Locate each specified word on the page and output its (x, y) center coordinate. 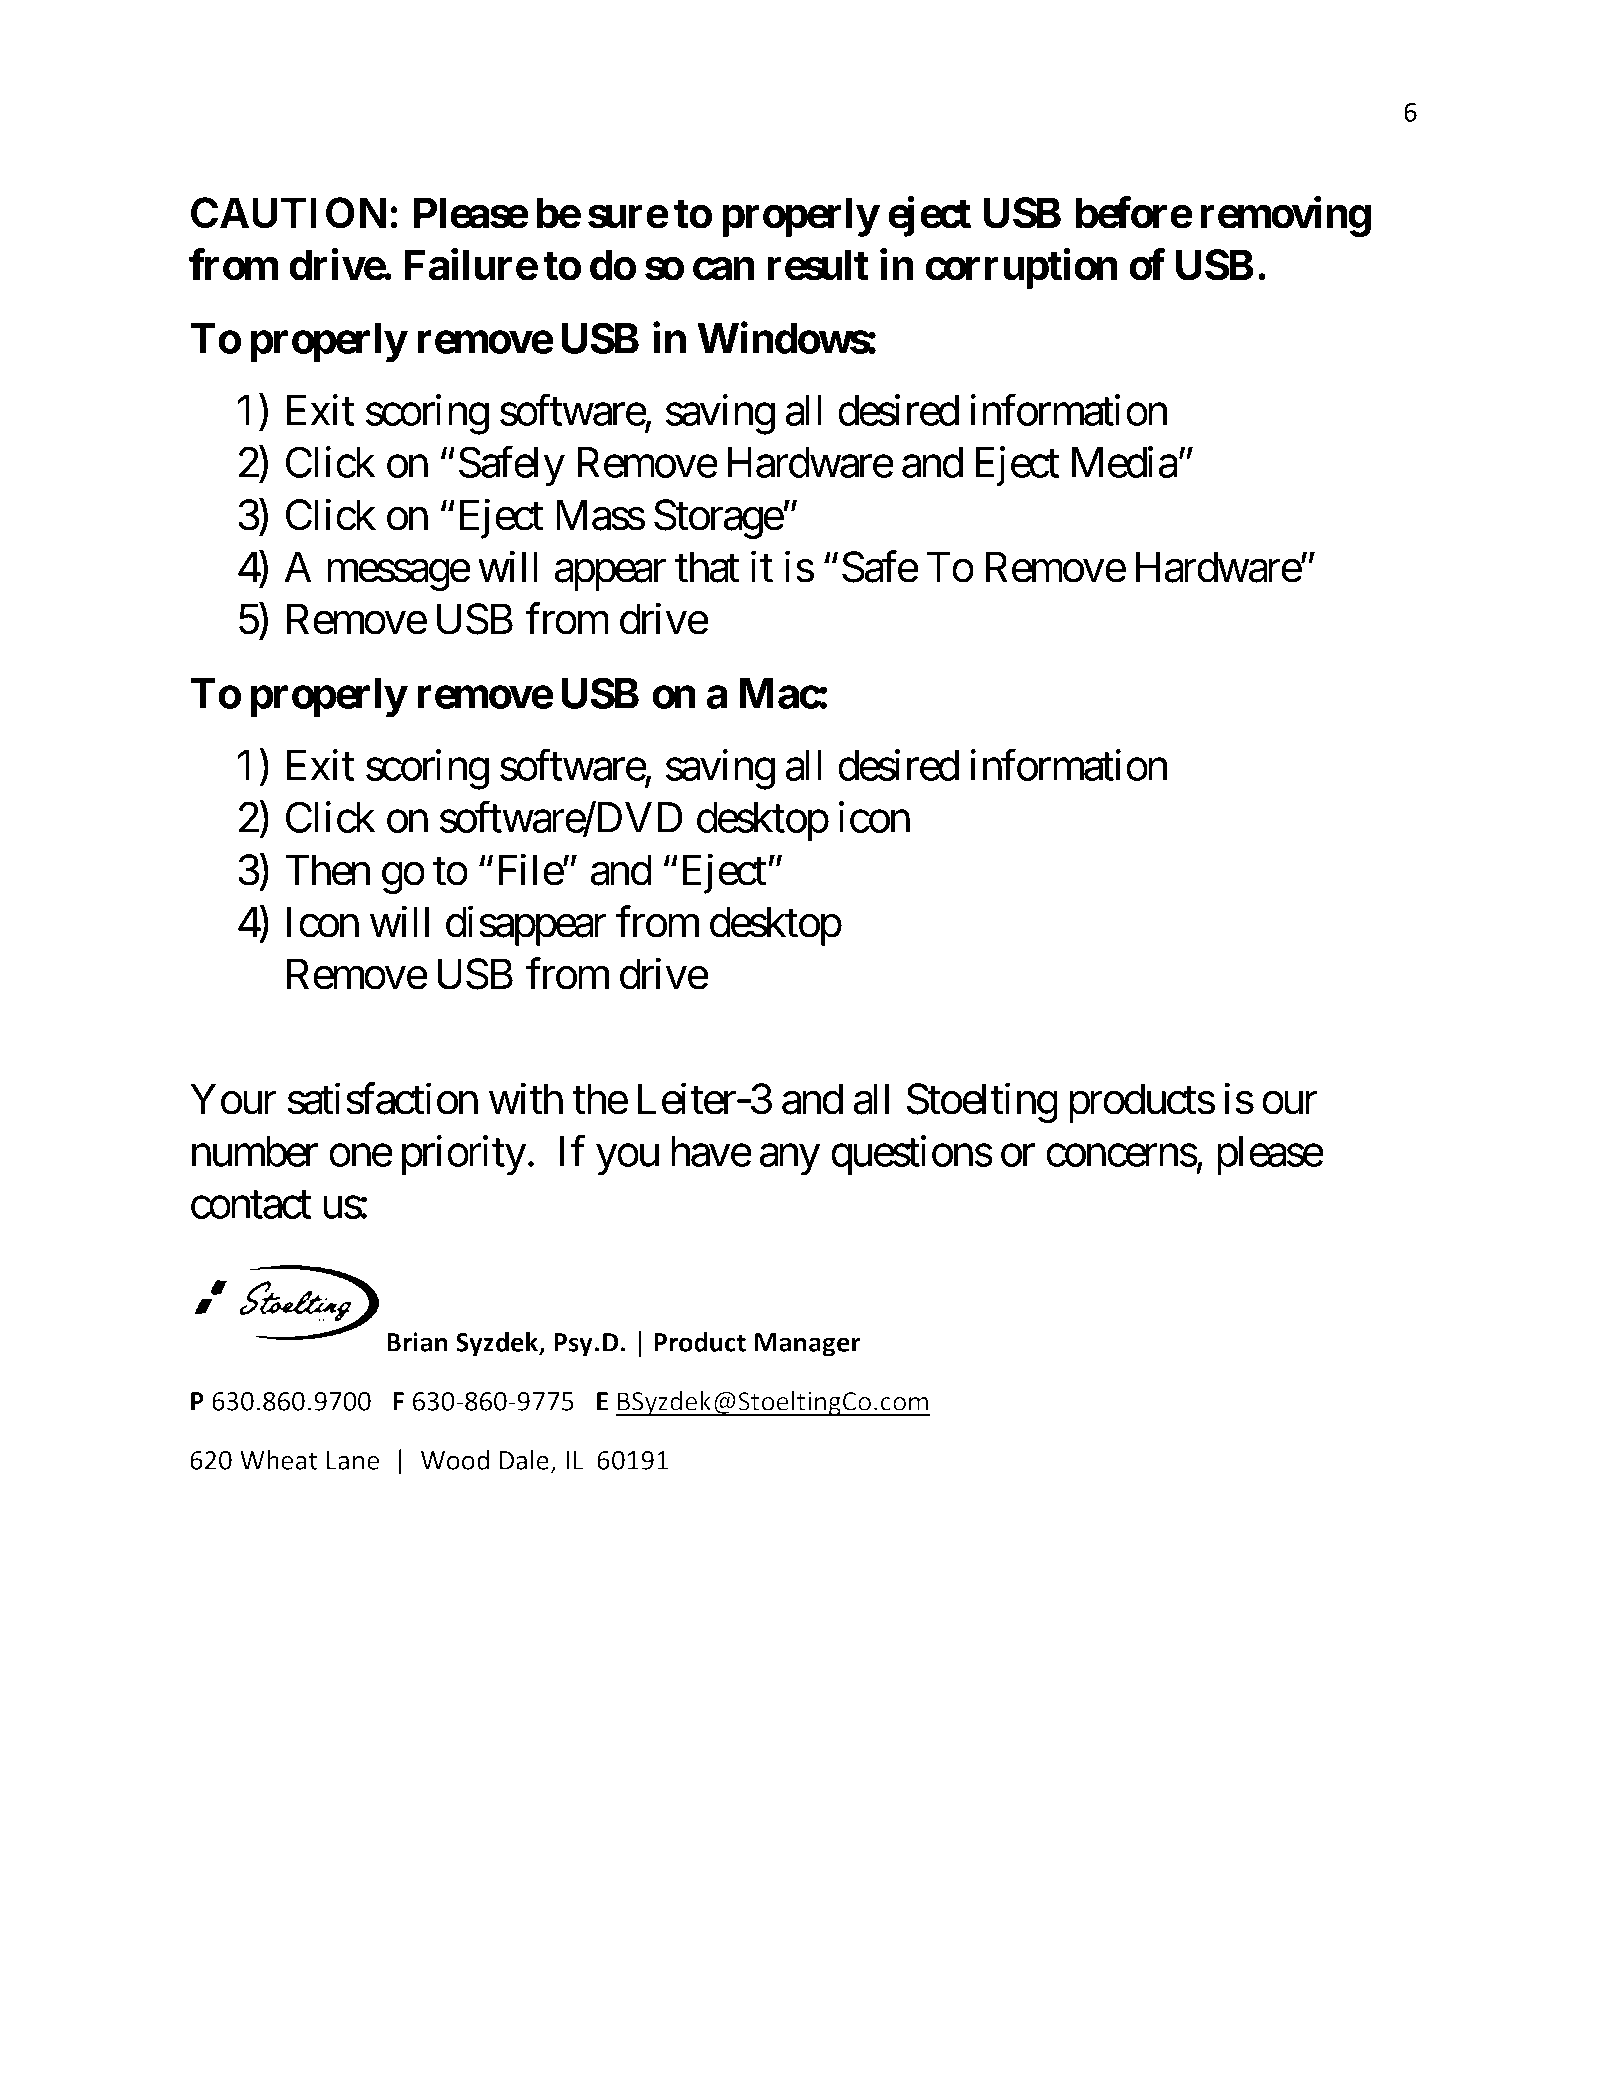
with (526, 1099)
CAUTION (288, 213)
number (255, 1151)
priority (464, 1156)
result (818, 265)
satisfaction (383, 1099)
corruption (1021, 269)
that (707, 567)
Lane (353, 1460)
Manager (808, 1345)
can (724, 269)
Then (327, 870)
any (790, 1160)
